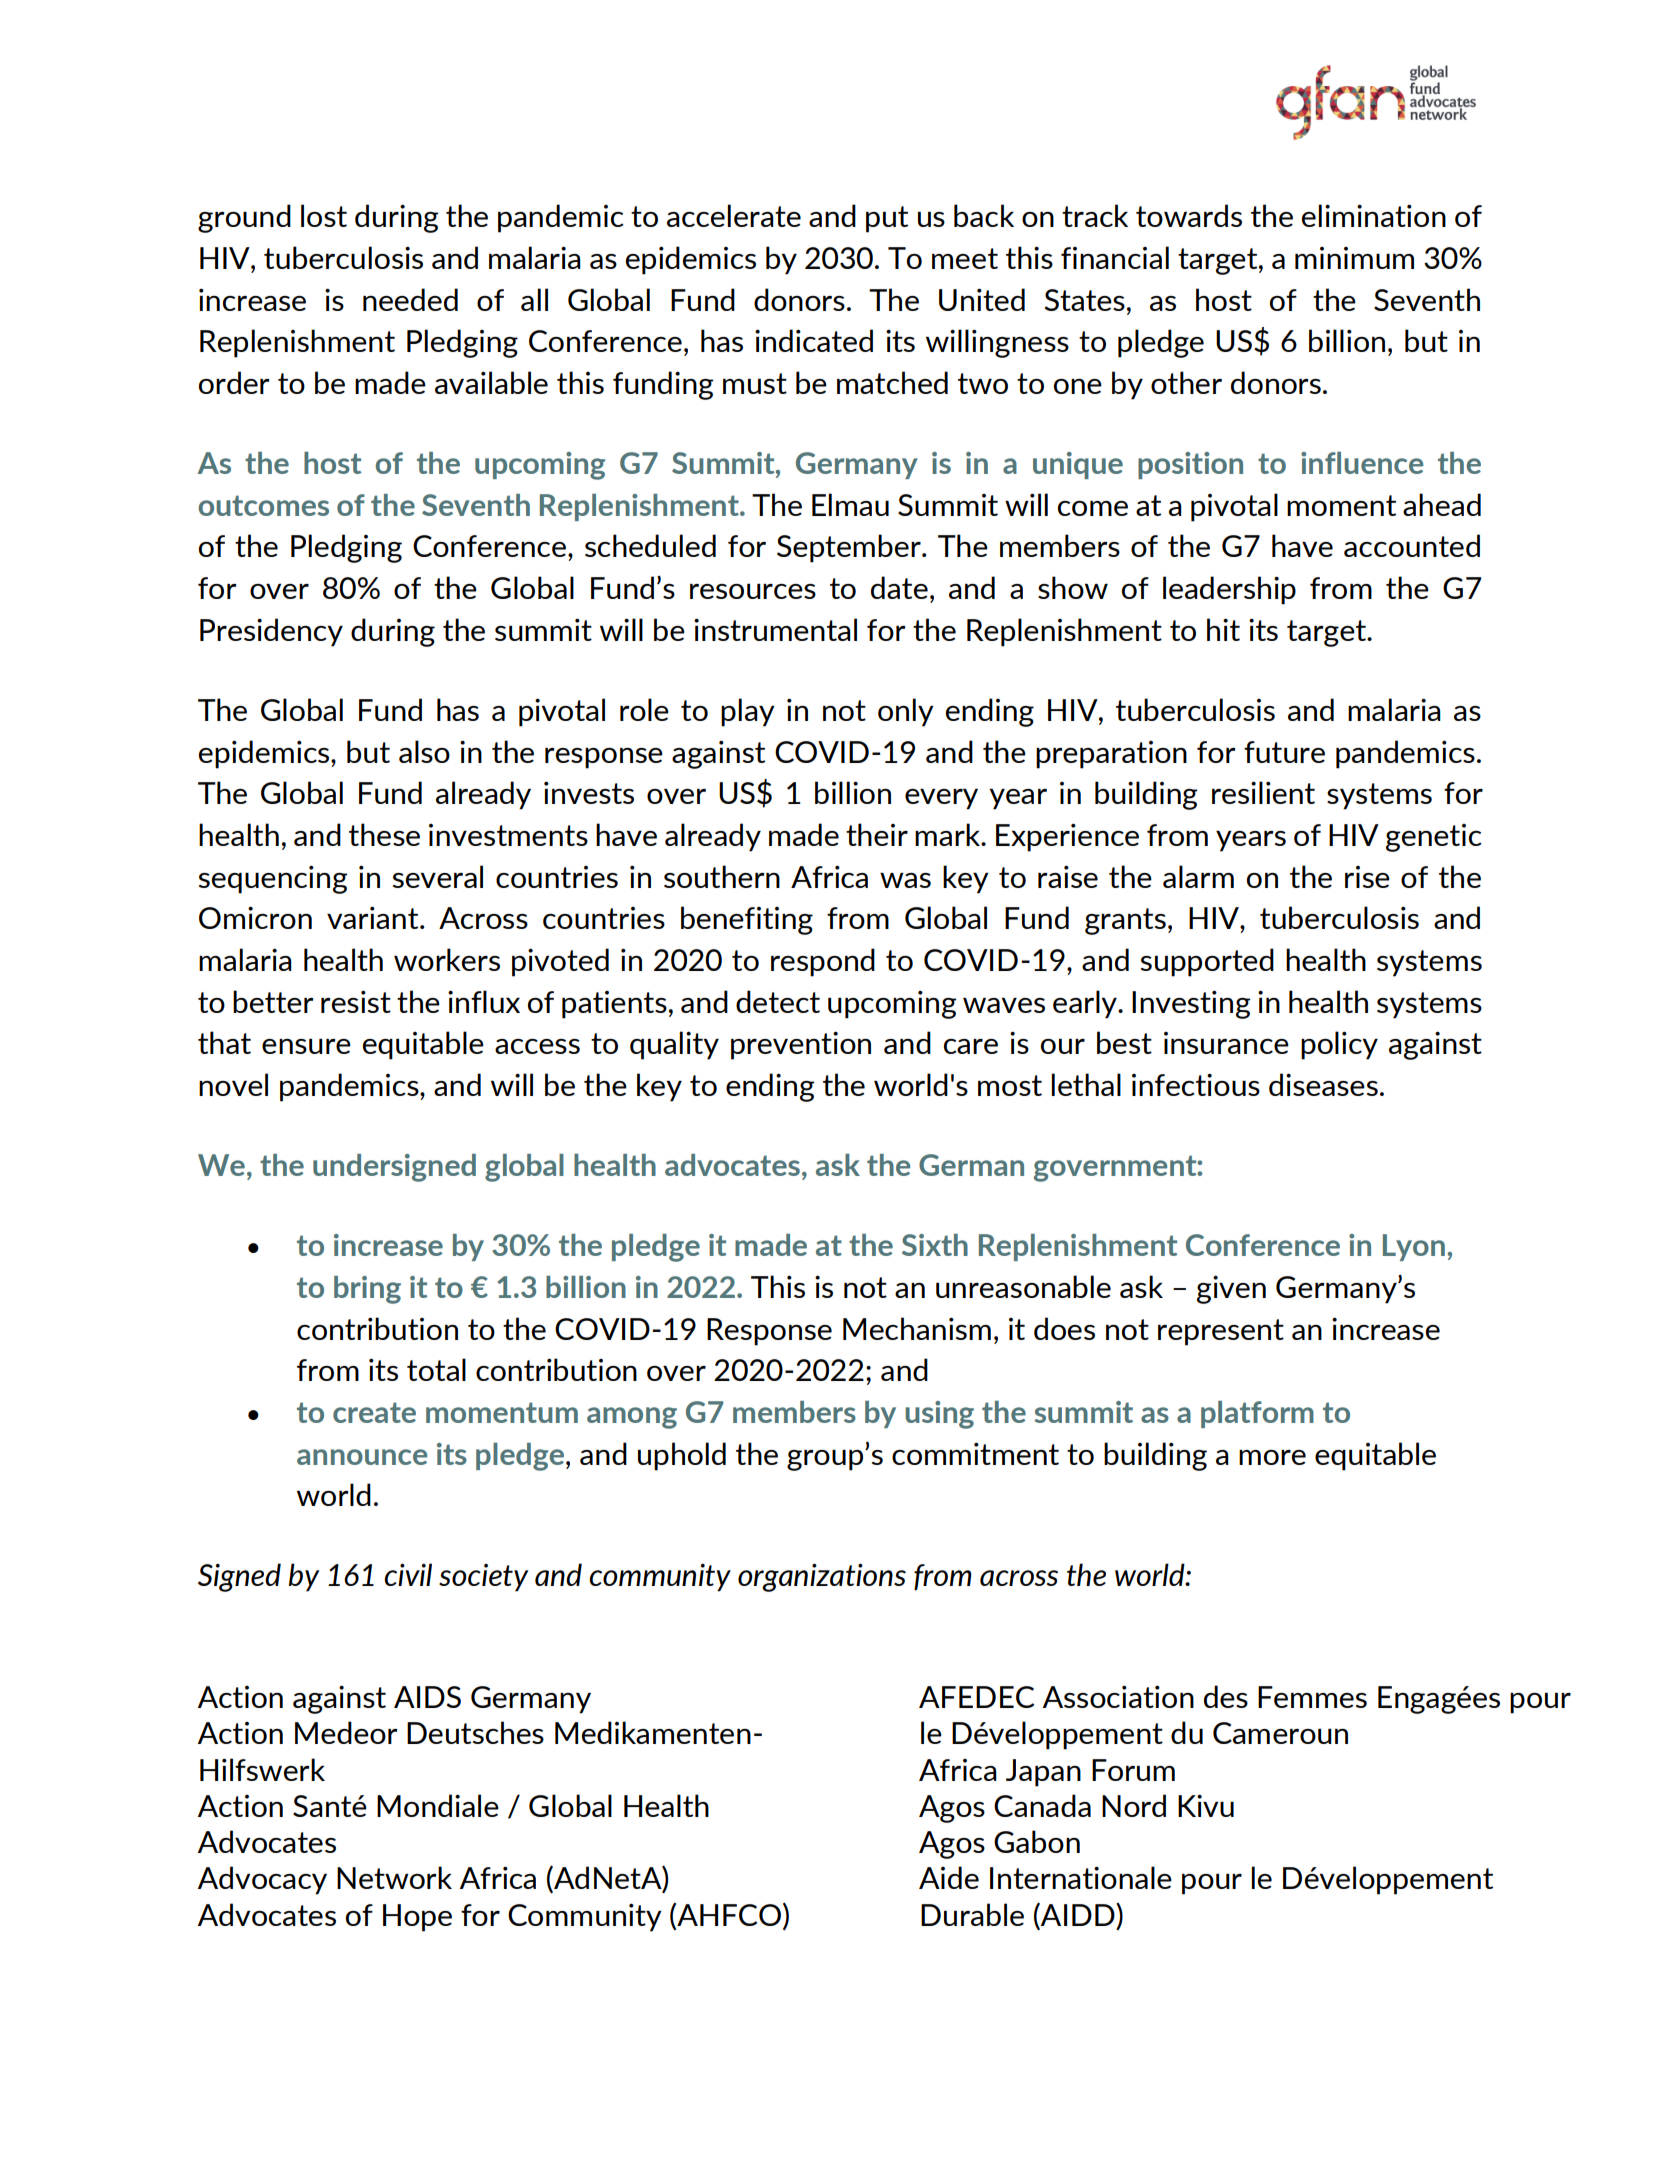 This page has height=2174, width=1680. What do you see at coordinates (1354, 258) in the page?
I see `minimum` at bounding box center [1354, 258].
